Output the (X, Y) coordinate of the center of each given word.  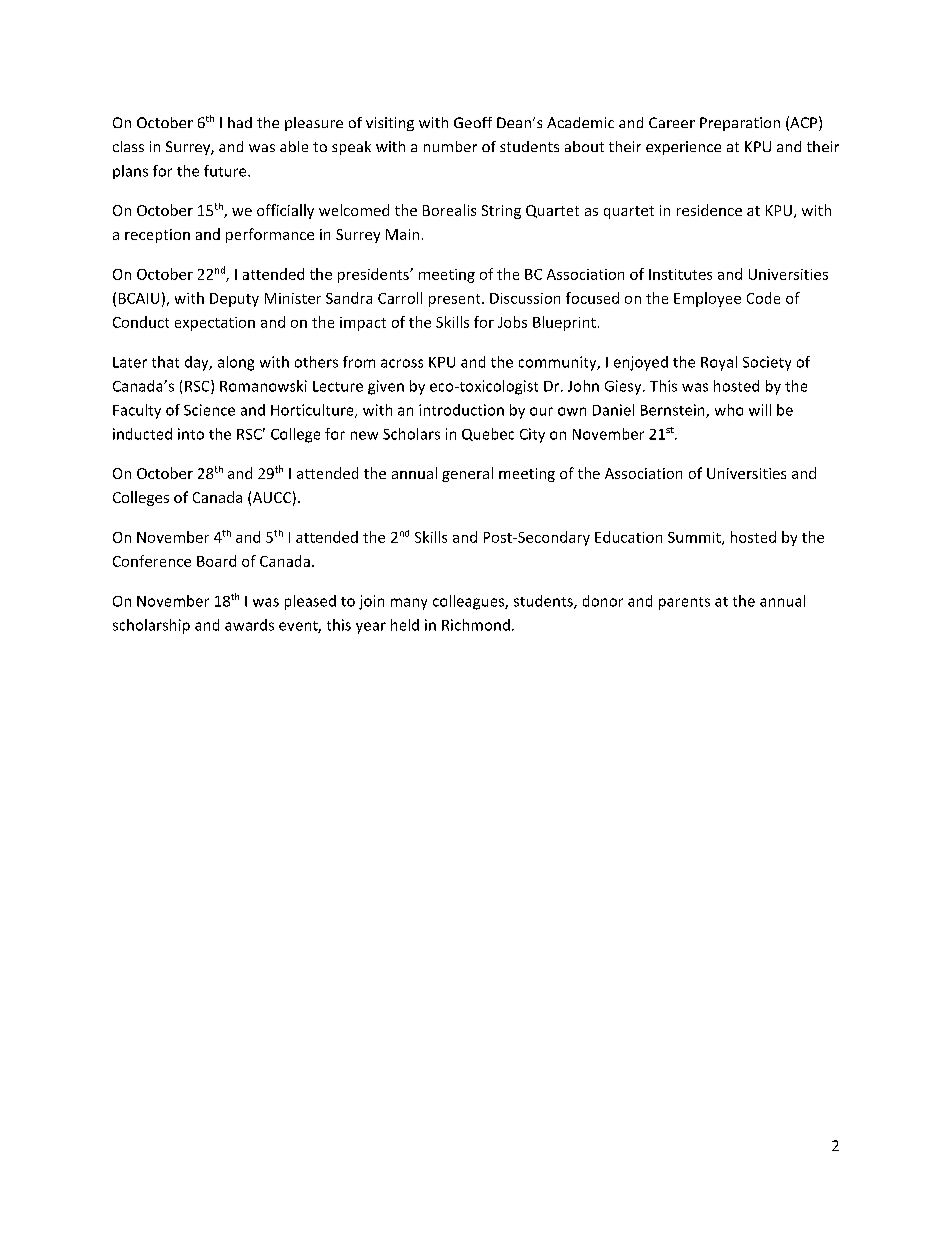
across (402, 363)
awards (249, 625)
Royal (719, 363)
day (198, 363)
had (240, 122)
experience (683, 148)
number (450, 146)
